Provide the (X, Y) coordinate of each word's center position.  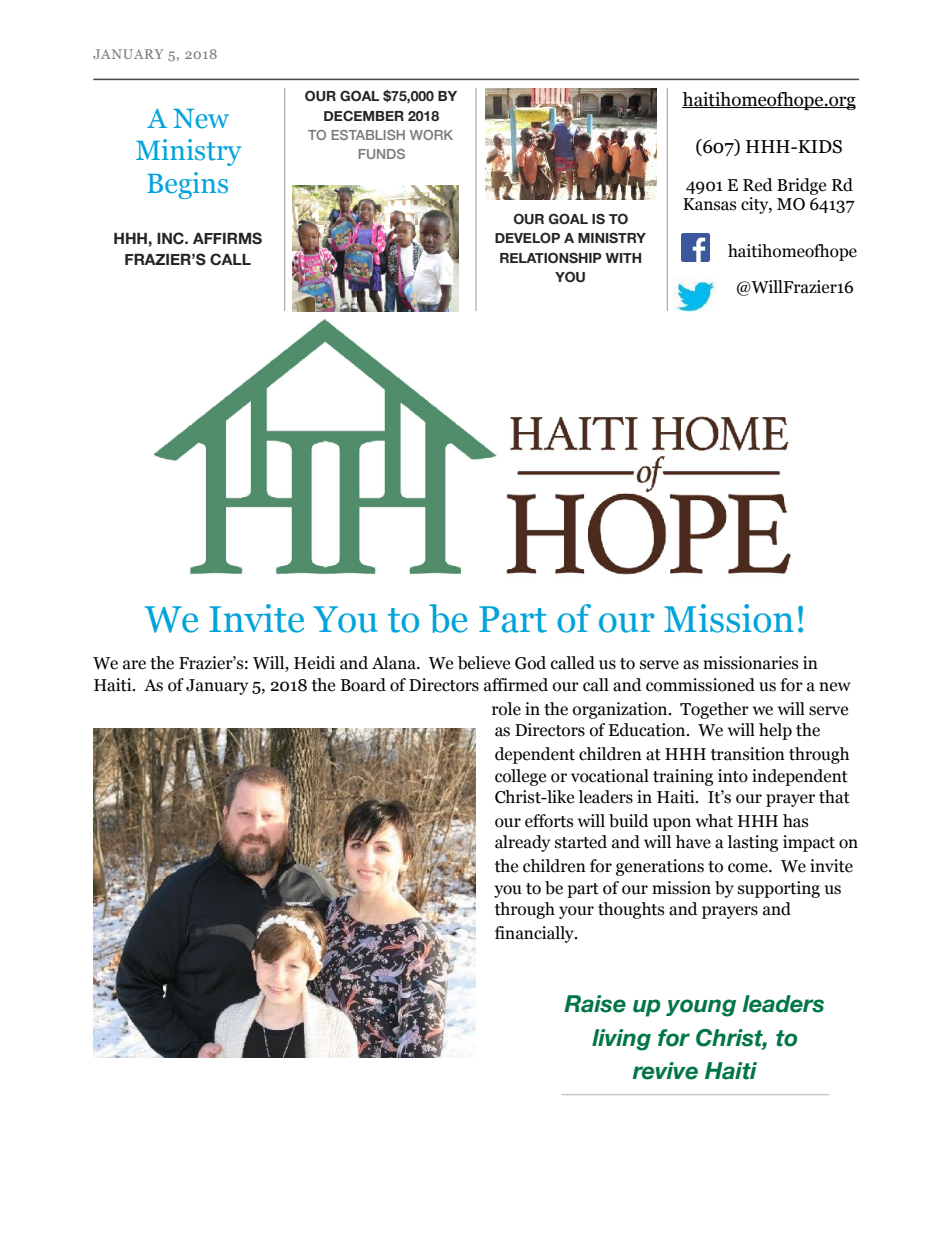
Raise (595, 1004)
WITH (623, 258)
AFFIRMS (227, 238)
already (522, 843)
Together (714, 710)
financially (535, 934)
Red (758, 185)
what (714, 821)
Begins (187, 185)
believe (484, 663)
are (134, 665)
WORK (431, 135)
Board (363, 685)
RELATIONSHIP (551, 257)
